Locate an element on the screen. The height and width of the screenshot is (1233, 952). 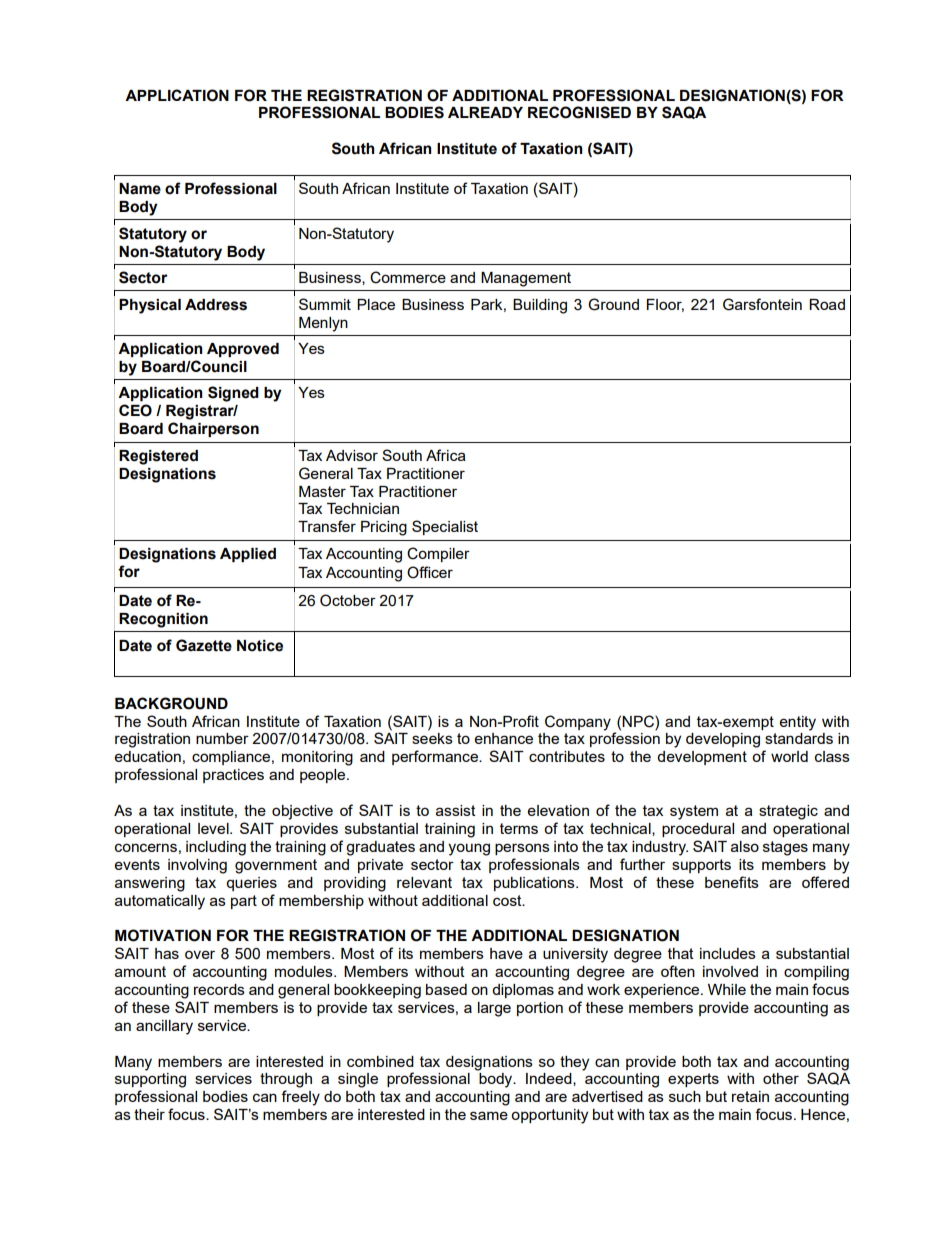
enhance is located at coordinates (504, 738).
